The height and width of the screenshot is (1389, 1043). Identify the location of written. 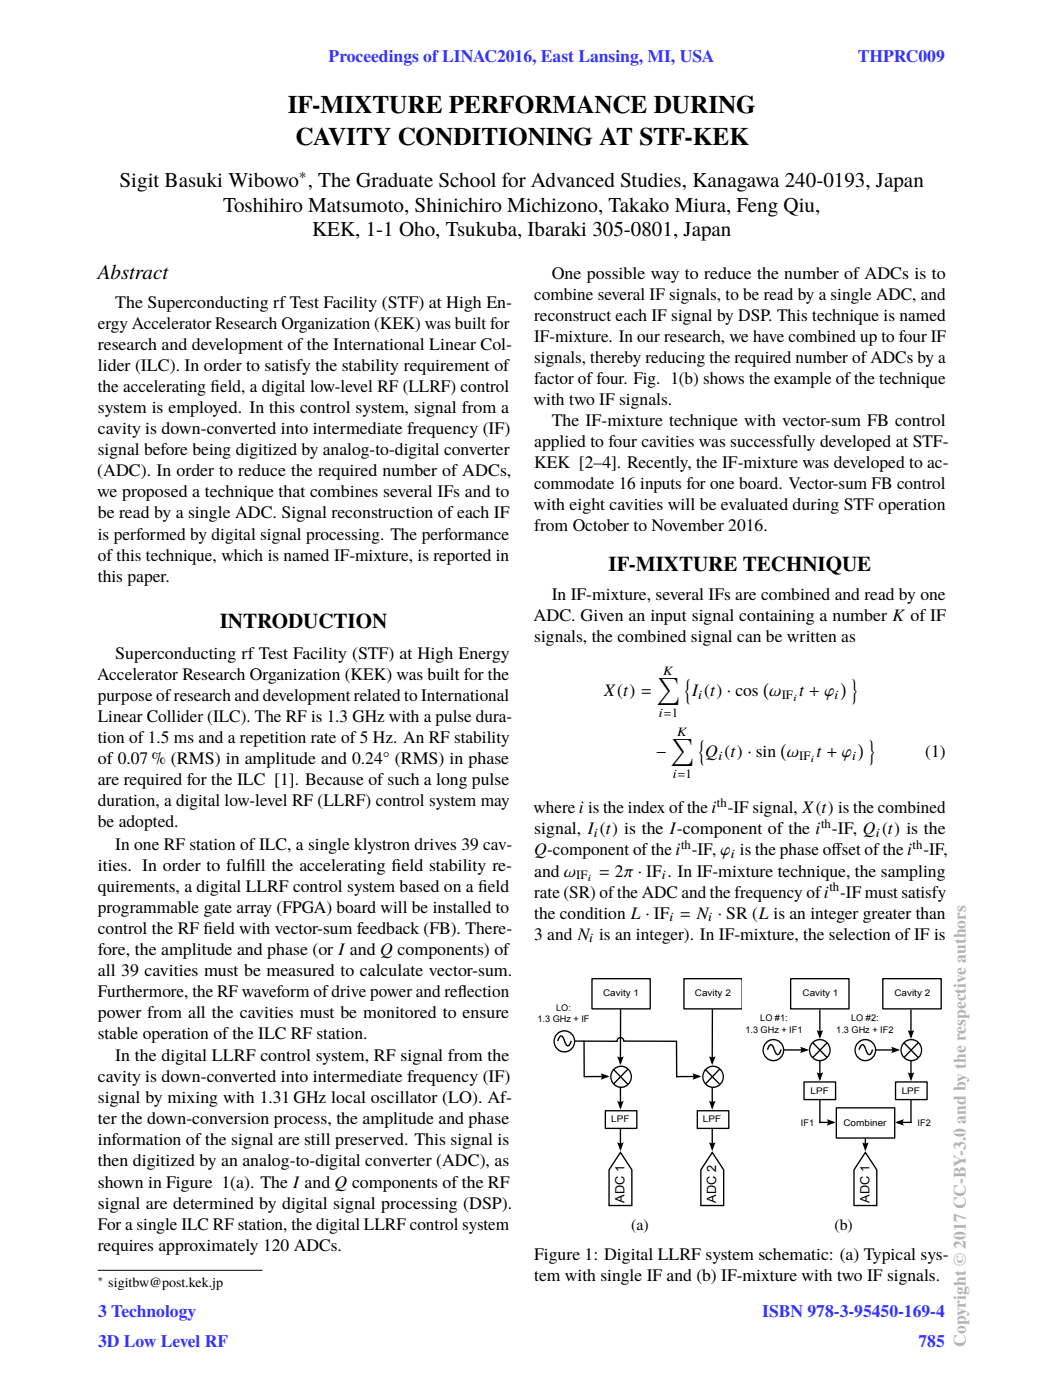
(812, 636).
